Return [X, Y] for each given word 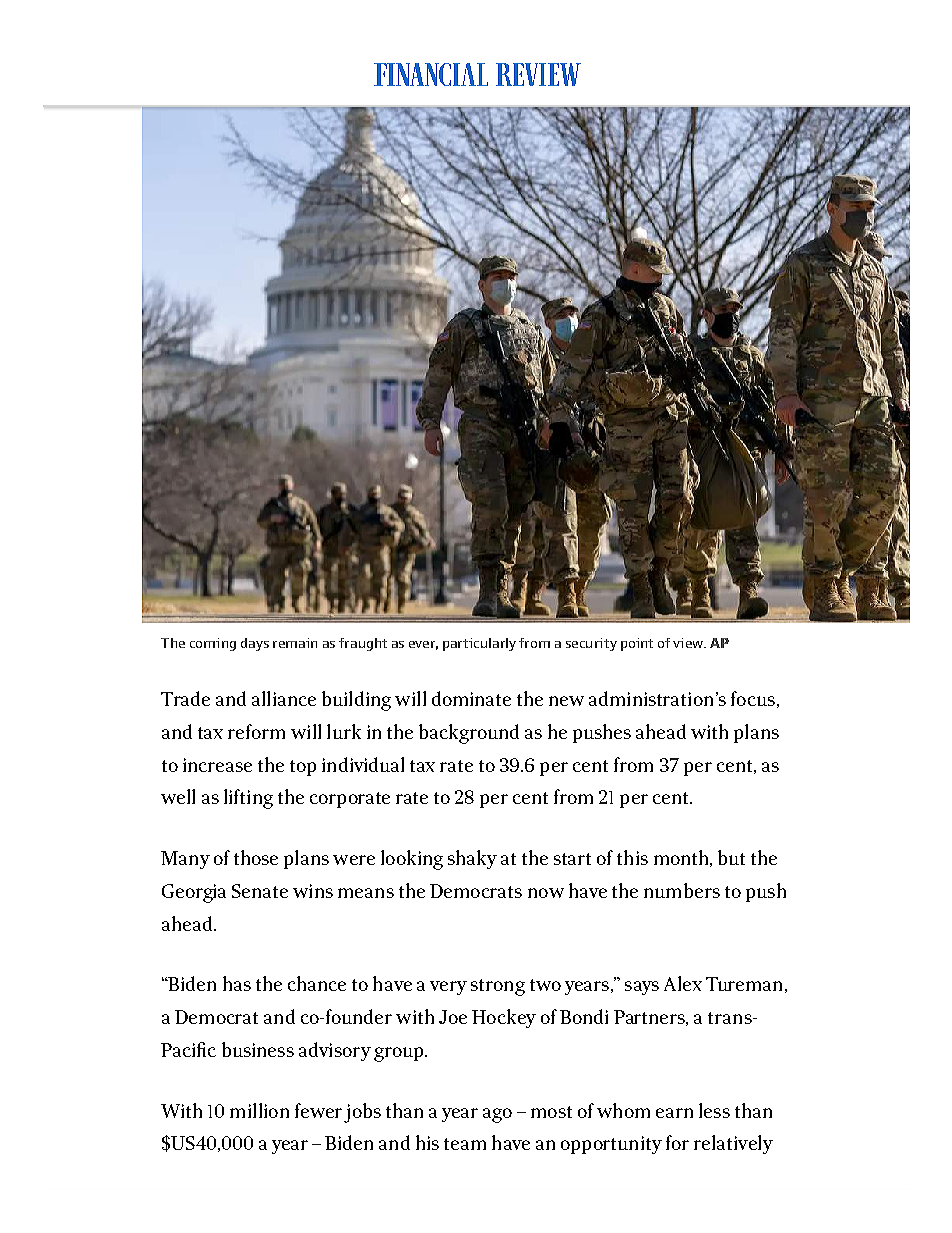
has [237, 983]
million [259, 1110]
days [255, 644]
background [469, 734]
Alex [683, 983]
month [683, 858]
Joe [453, 1017]
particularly [479, 644]
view [689, 643]
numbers [682, 890]
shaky [472, 859]
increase [217, 765]
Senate [260, 891]
